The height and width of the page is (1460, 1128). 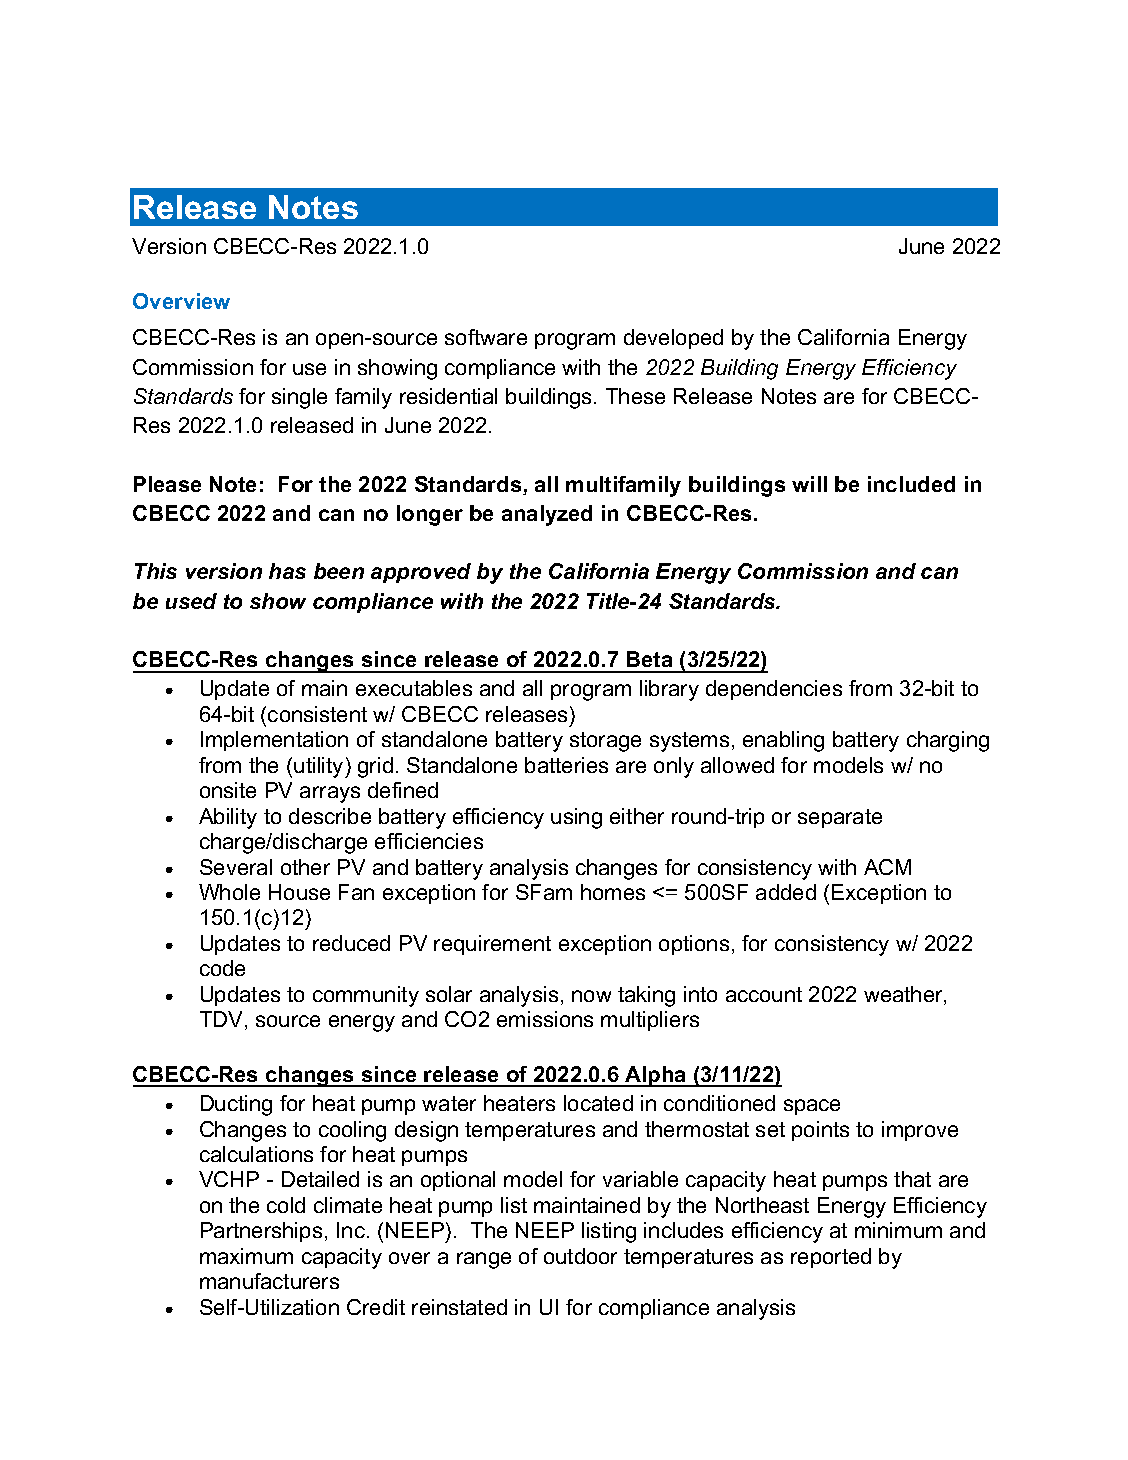 I want to click on has, so click(x=287, y=571).
